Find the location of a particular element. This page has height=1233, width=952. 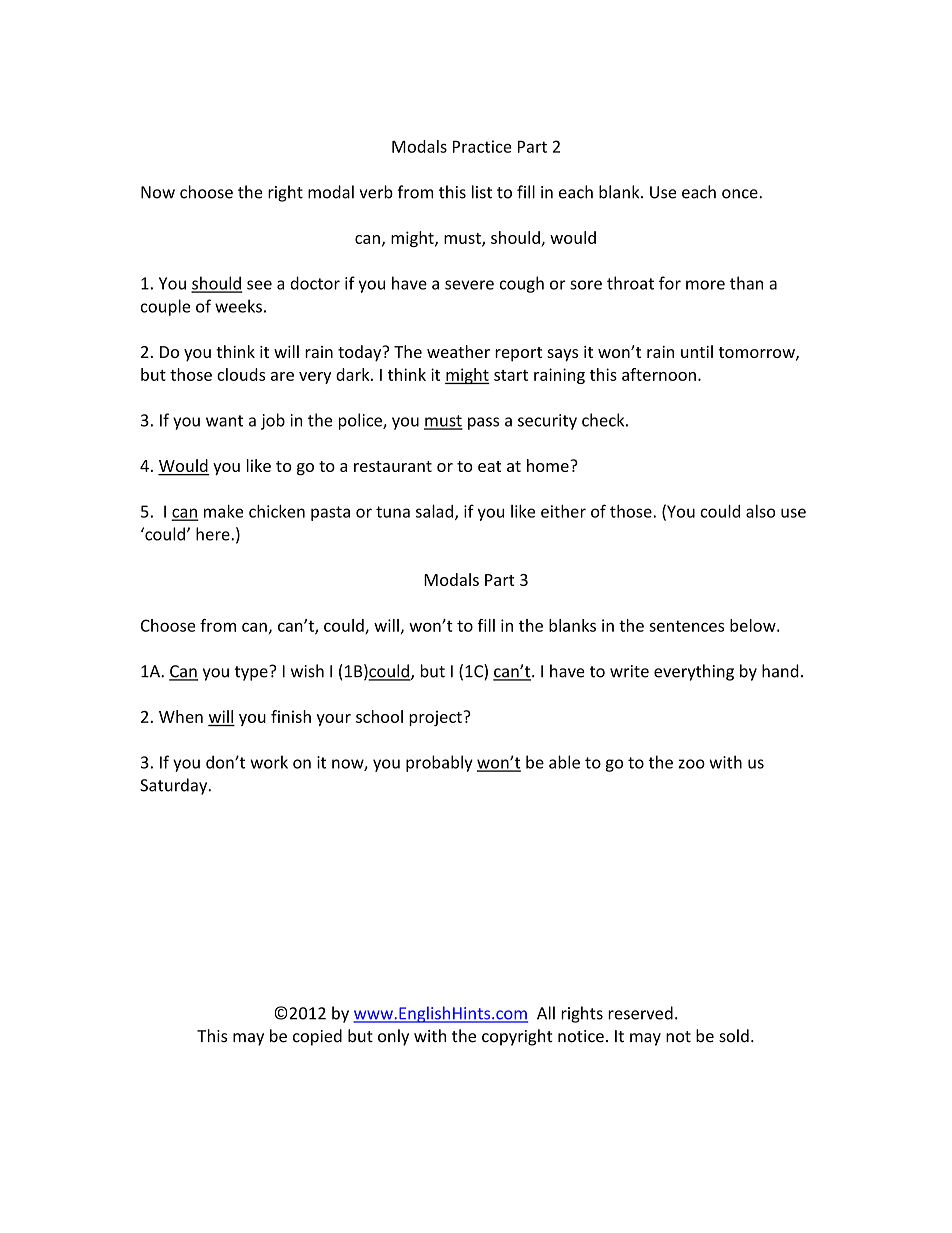

list is located at coordinates (482, 192).
